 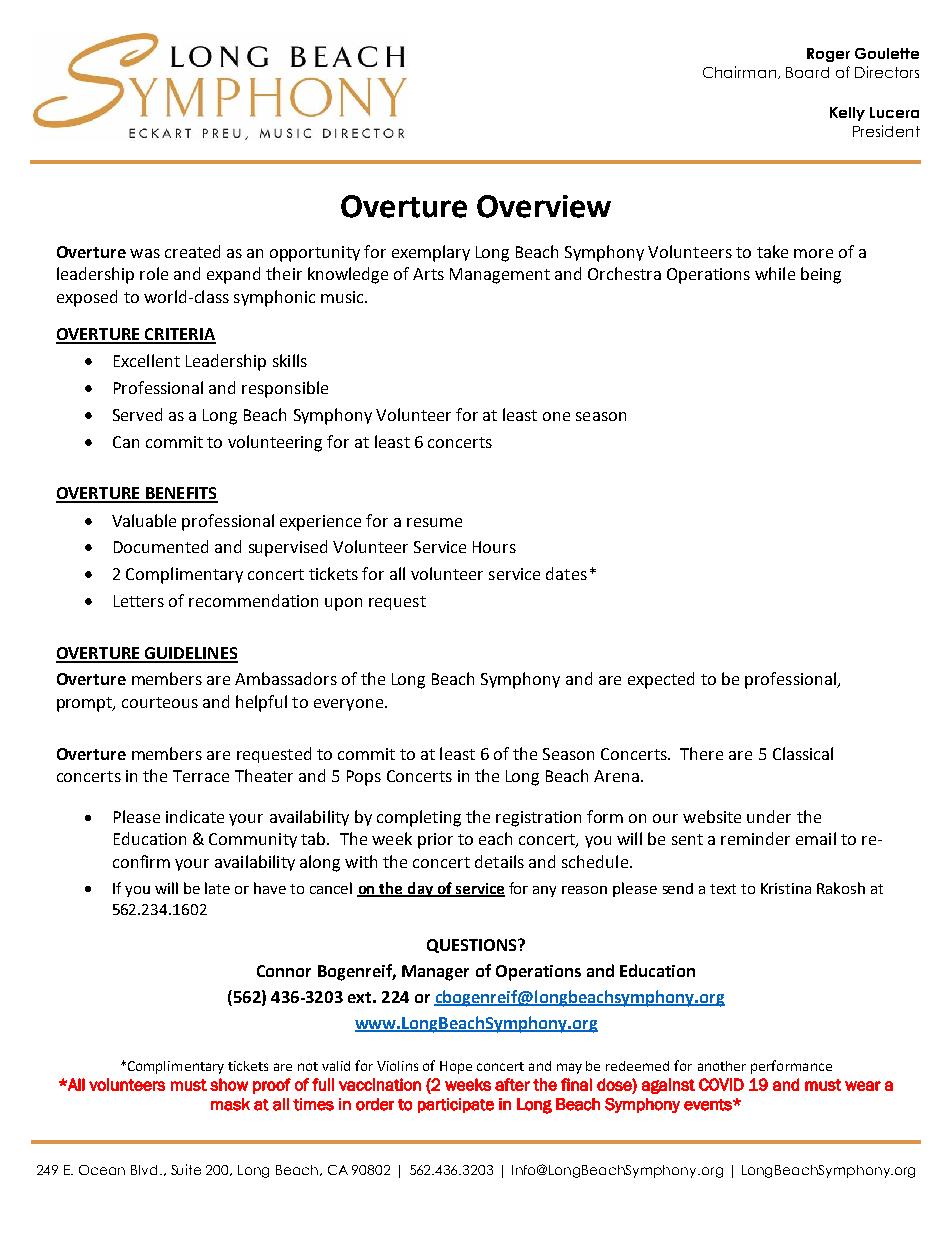 I want to click on Board, so click(x=807, y=72).
